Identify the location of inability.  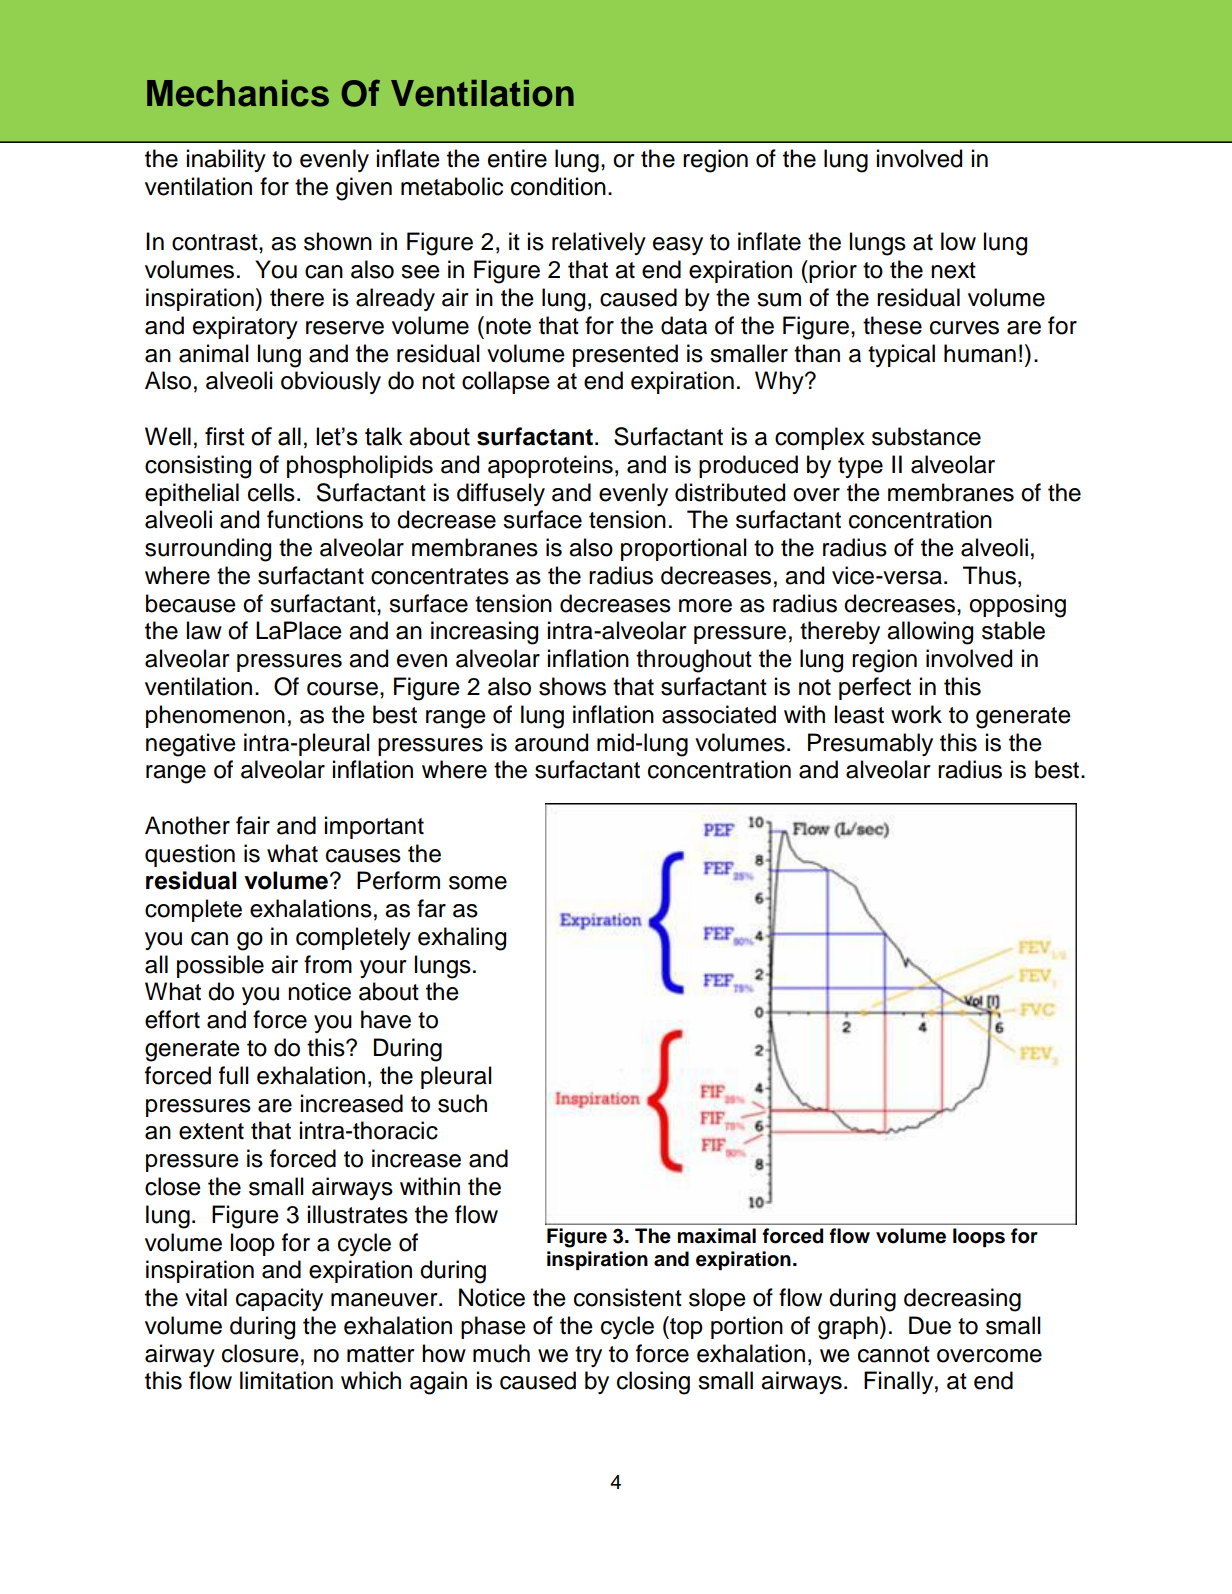
(226, 160).
